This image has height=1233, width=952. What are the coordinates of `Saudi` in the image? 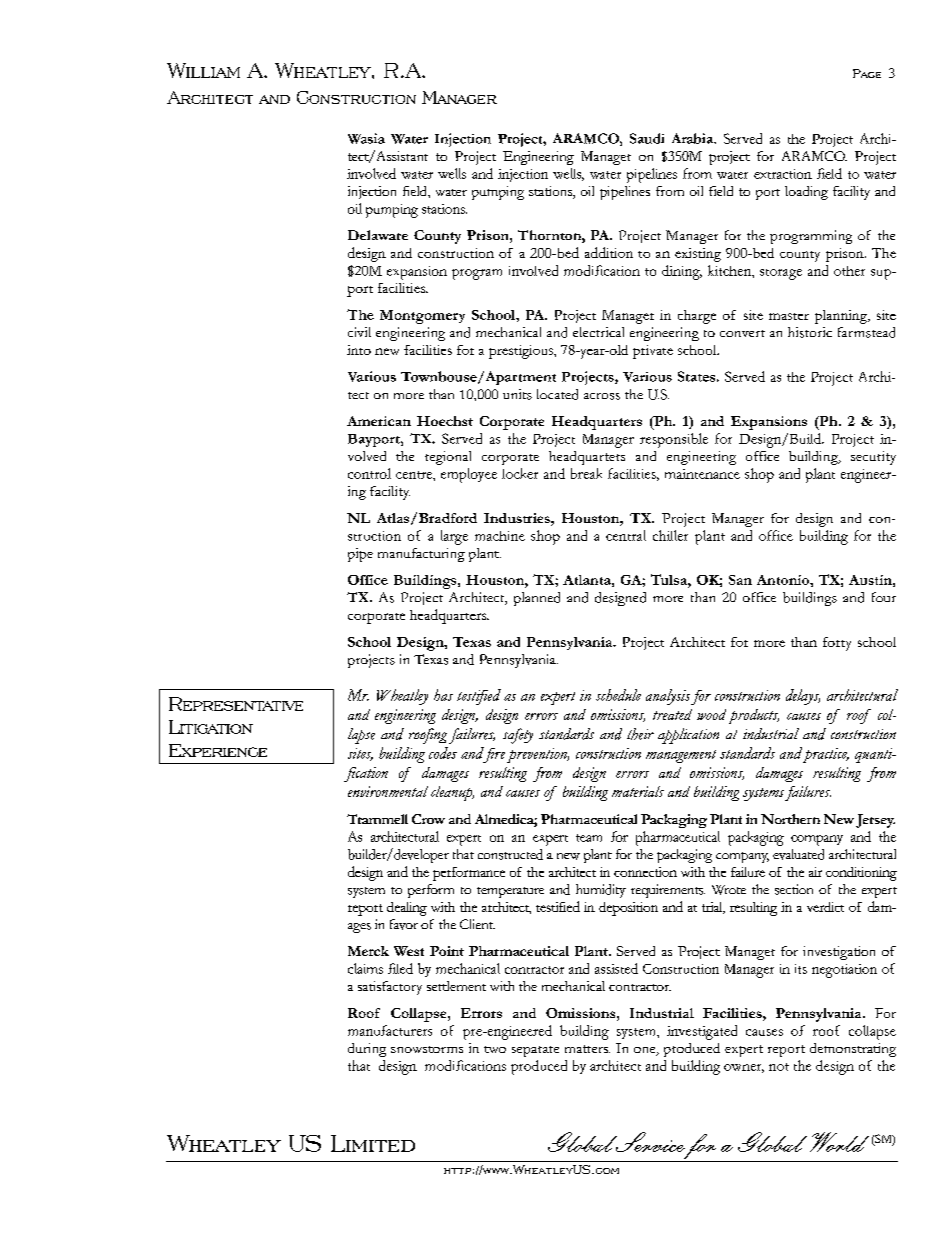 It's located at (647, 138).
